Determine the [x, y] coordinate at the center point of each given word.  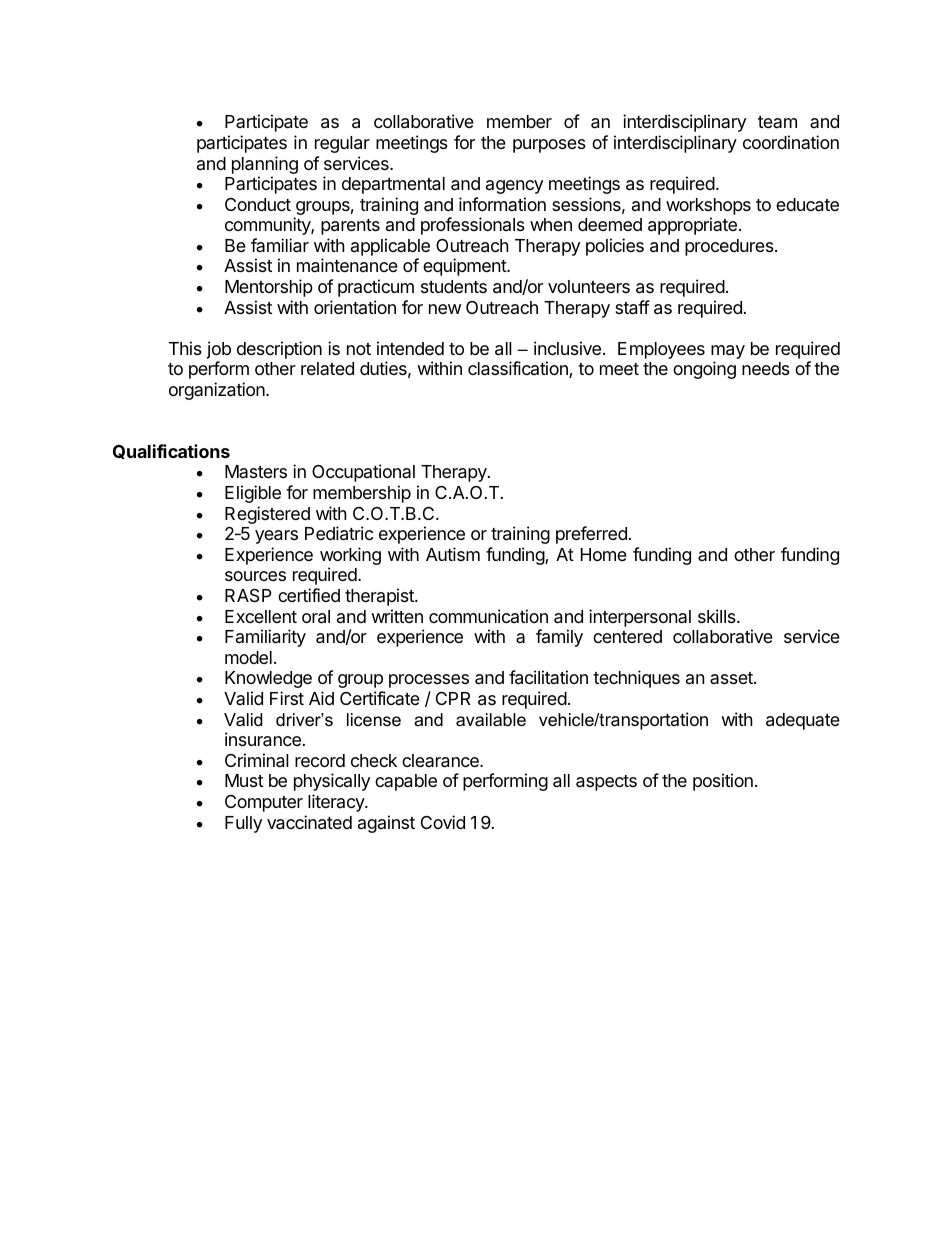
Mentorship [269, 288]
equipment [465, 267]
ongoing [704, 370]
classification [519, 369]
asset [732, 678]
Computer [264, 803]
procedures [730, 247]
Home [604, 554]
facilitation [548, 677]
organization [218, 391]
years [276, 537]
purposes [549, 146]
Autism [453, 554]
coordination [791, 142]
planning [265, 165]
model [248, 657]
